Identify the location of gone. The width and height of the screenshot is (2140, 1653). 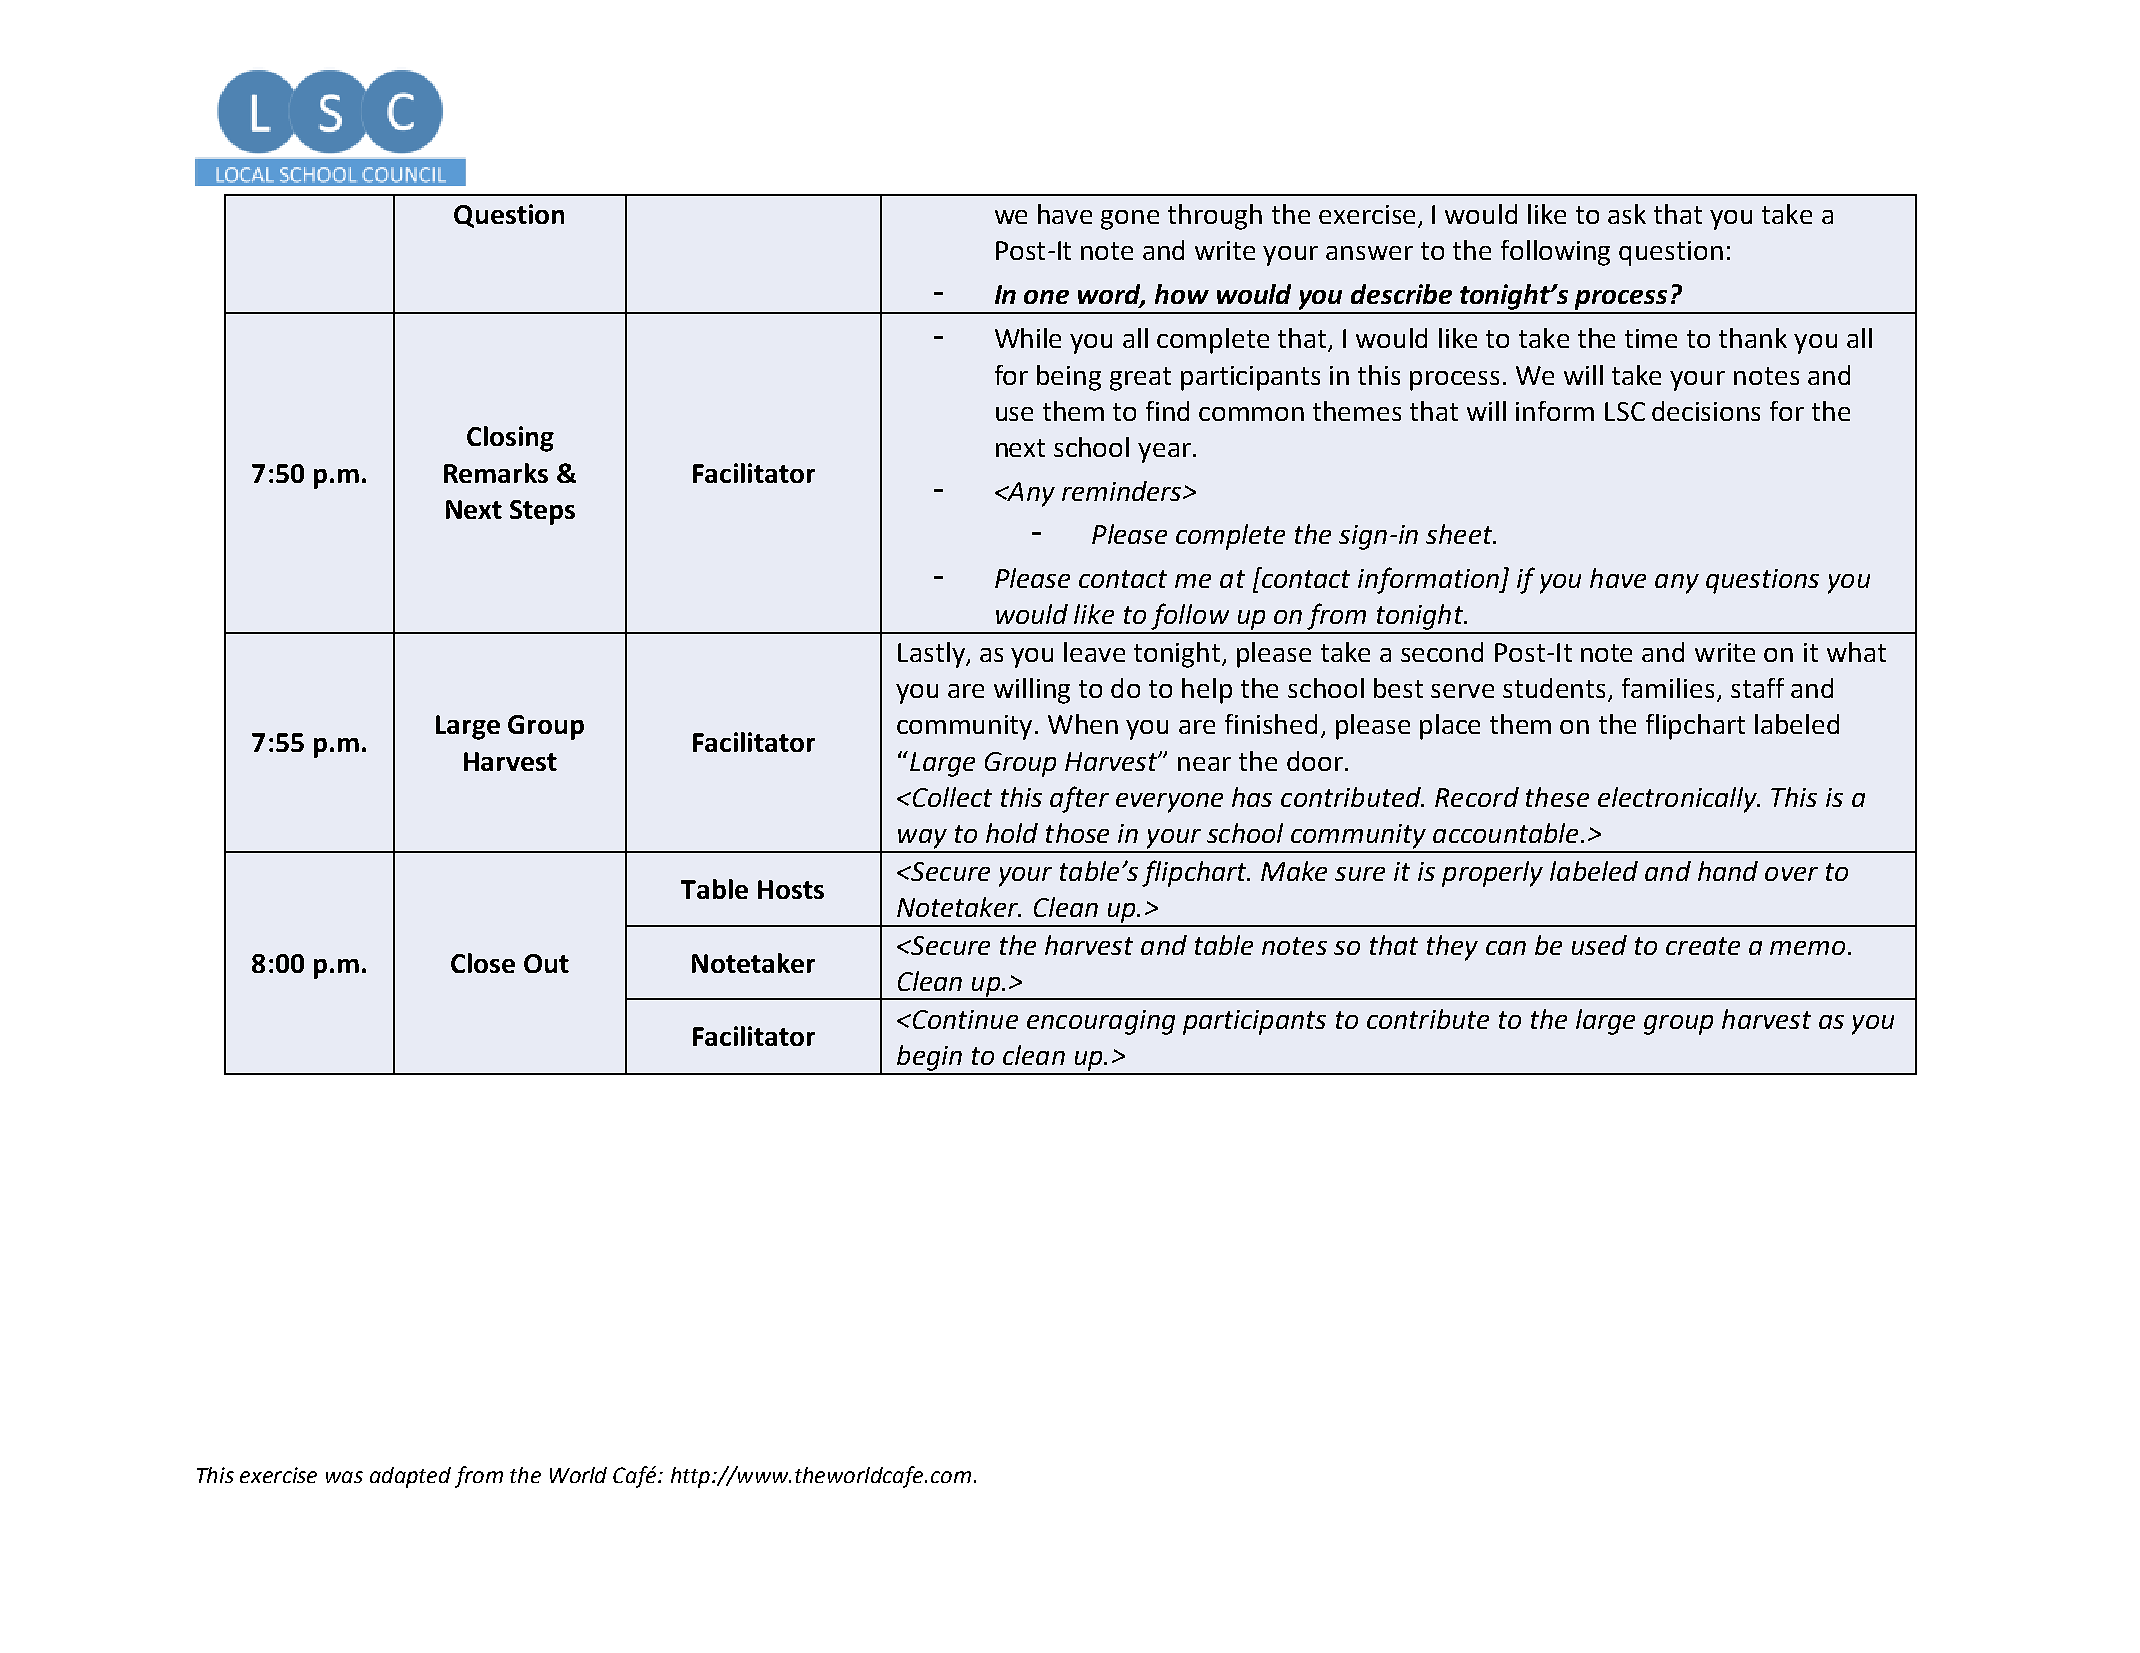
(1130, 220).
